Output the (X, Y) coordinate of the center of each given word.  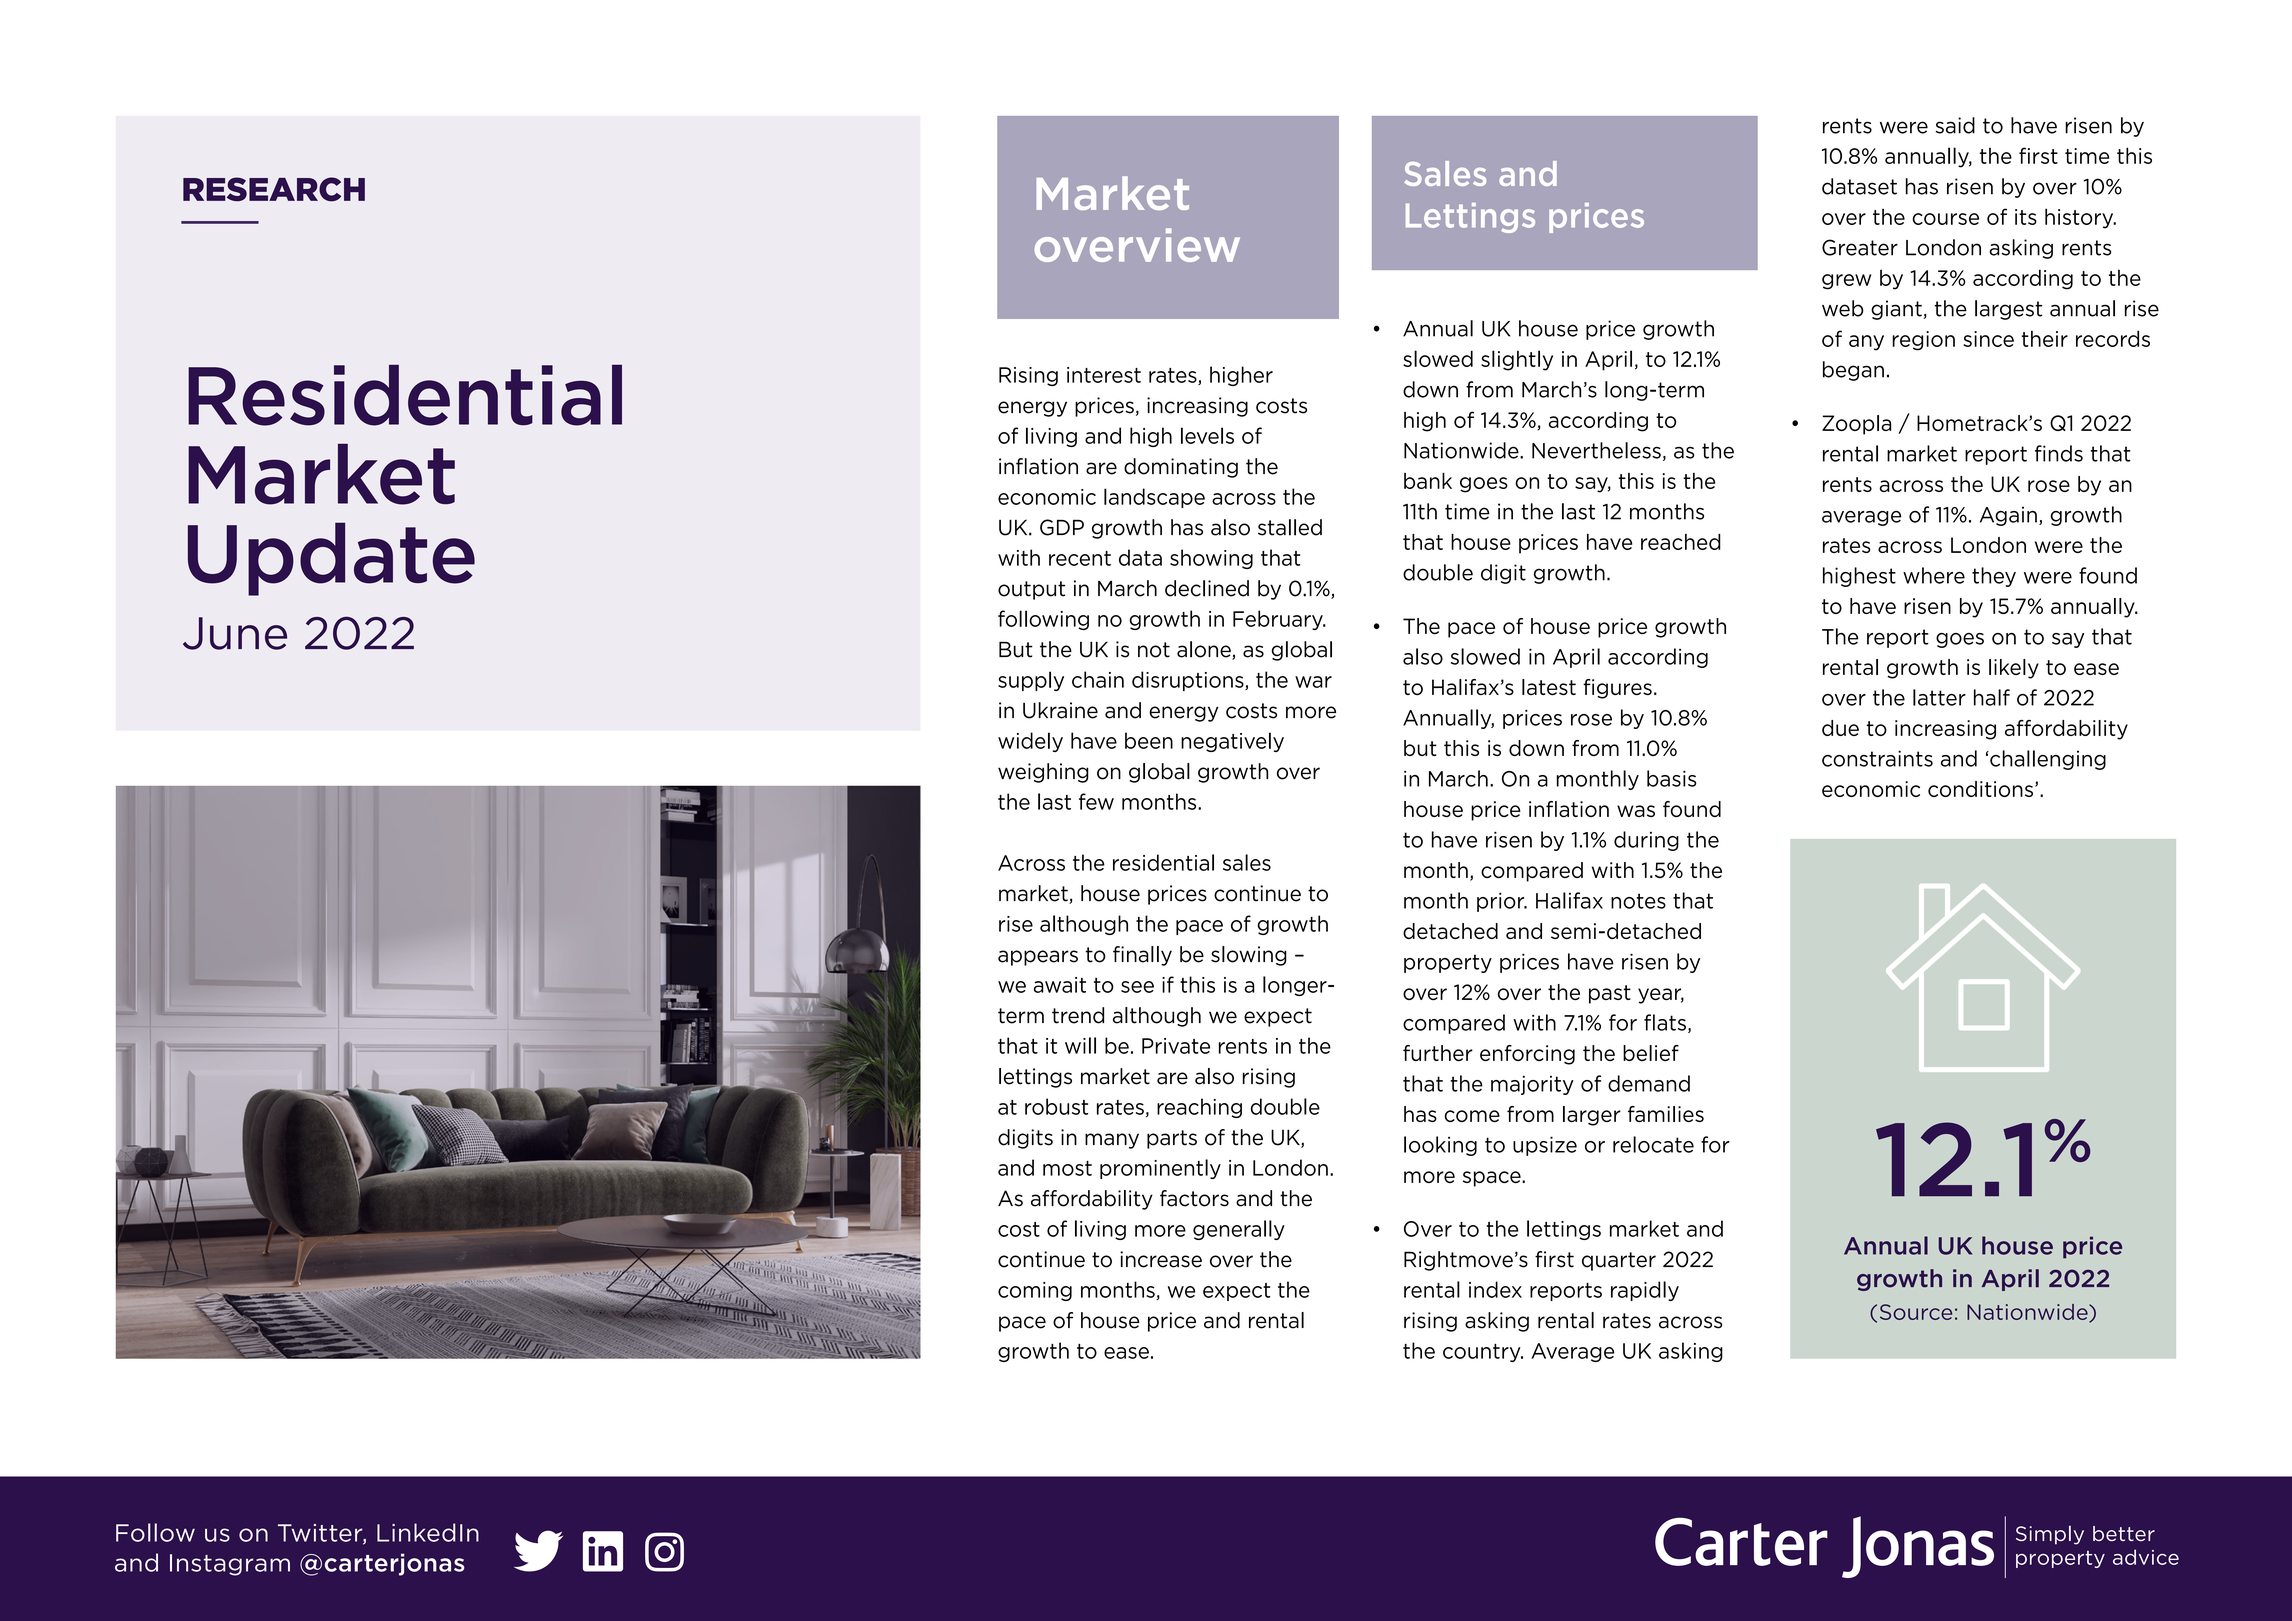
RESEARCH (274, 189)
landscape (1154, 498)
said (1955, 125)
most (1067, 1168)
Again (2008, 516)
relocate (1653, 1144)
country (1483, 1353)
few (1096, 801)
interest (1104, 375)
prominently (1160, 1169)
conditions (1980, 789)
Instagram (230, 1565)
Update (331, 559)
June (235, 633)
